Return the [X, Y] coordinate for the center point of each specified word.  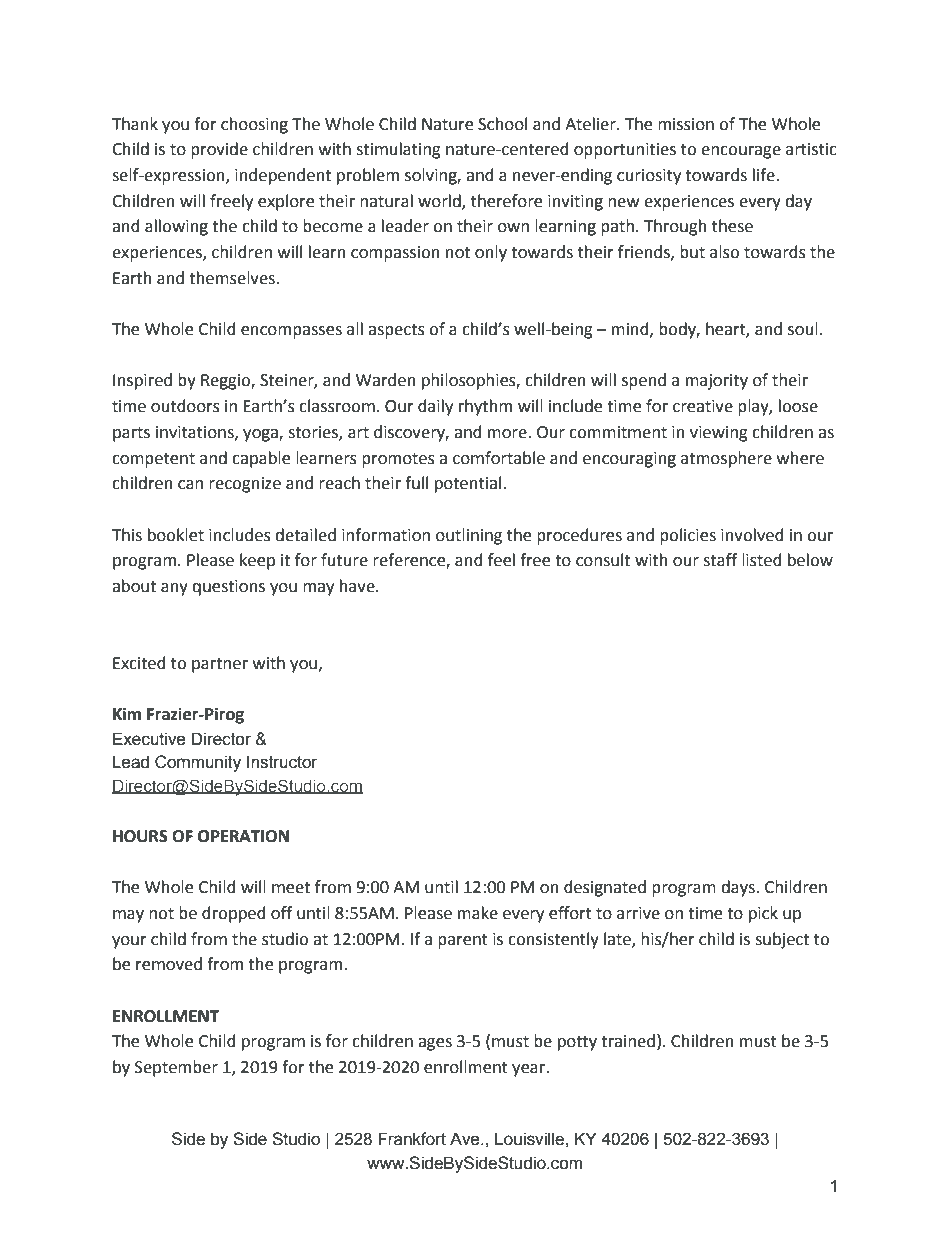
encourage [741, 152]
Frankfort [412, 1139]
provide [219, 150]
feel [501, 560]
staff [720, 560]
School [502, 124]
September [176, 1068]
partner [220, 665]
